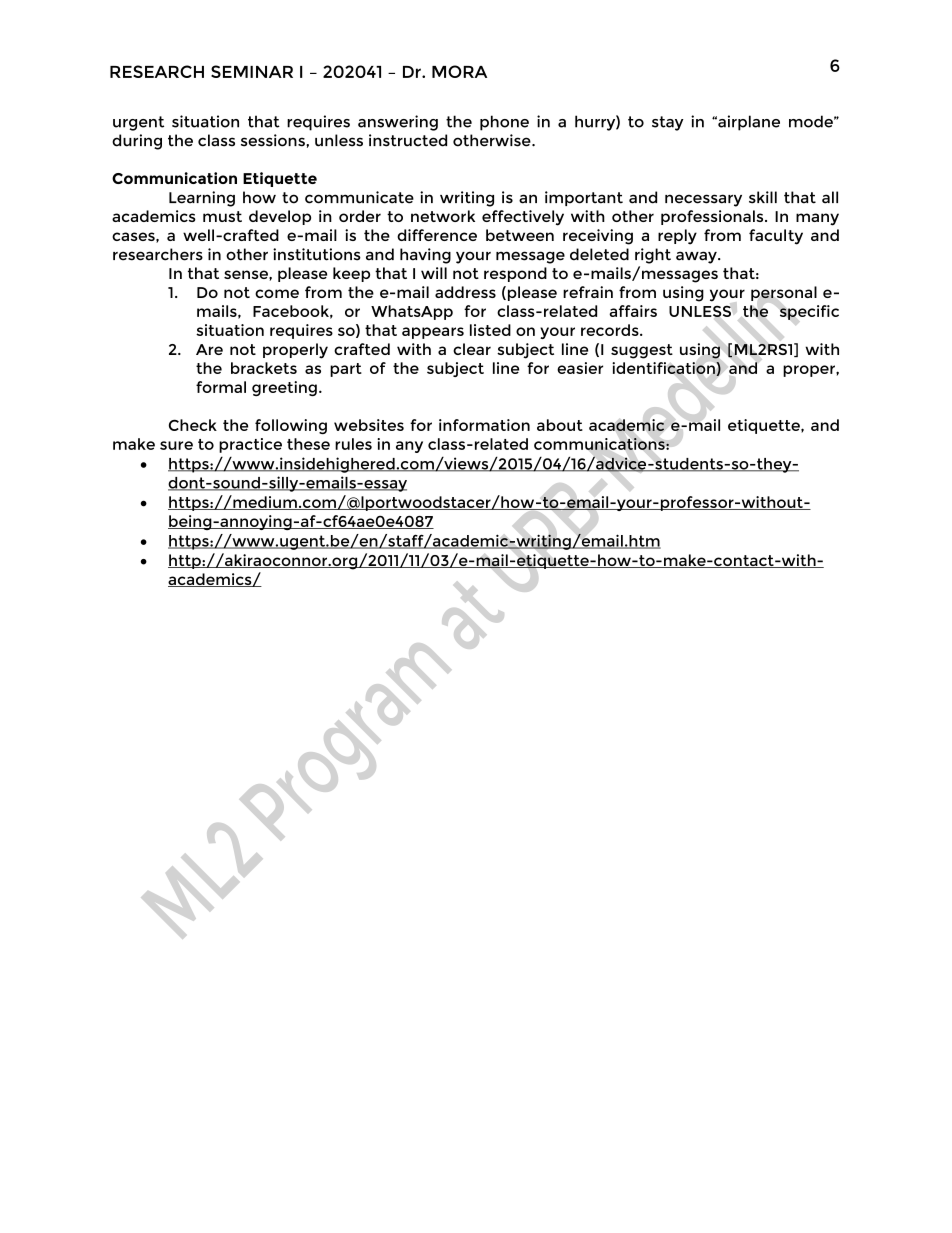 The width and height of the screenshot is (952, 1233). Describe the element at coordinates (443, 216) in the screenshot. I see `network` at that location.
